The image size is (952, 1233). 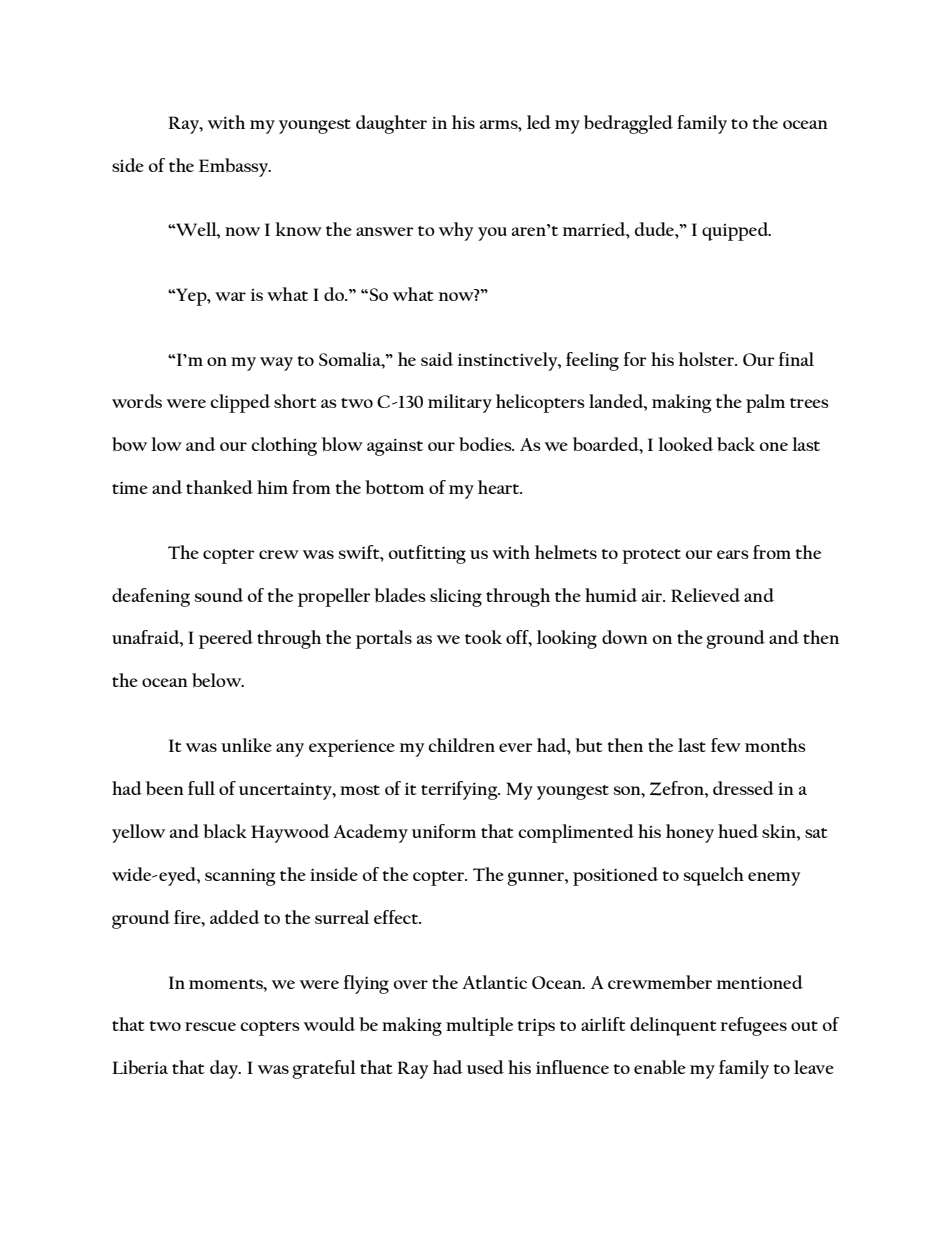 What do you see at coordinates (726, 745) in the document?
I see `few` at bounding box center [726, 745].
